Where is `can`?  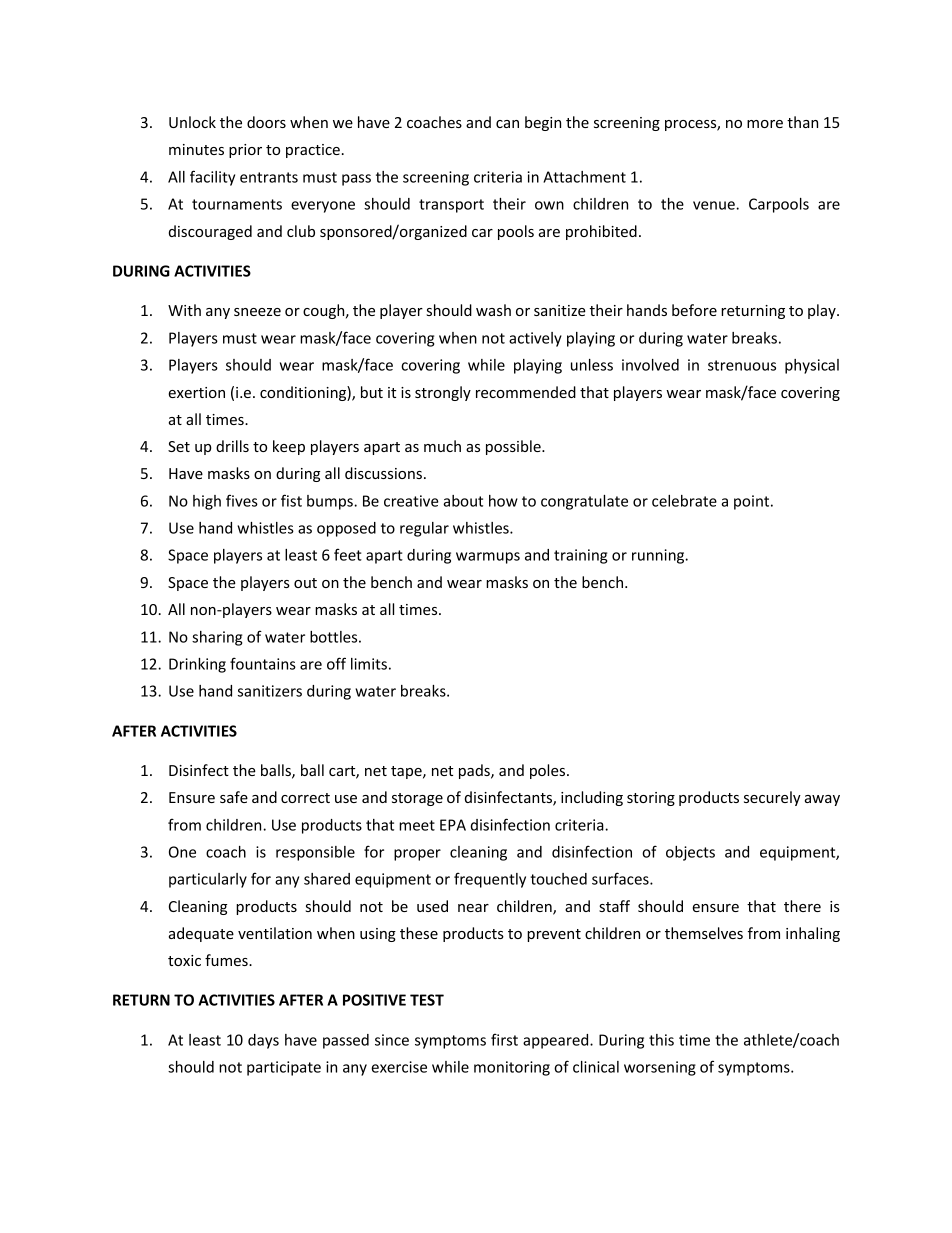
can is located at coordinates (507, 124).
